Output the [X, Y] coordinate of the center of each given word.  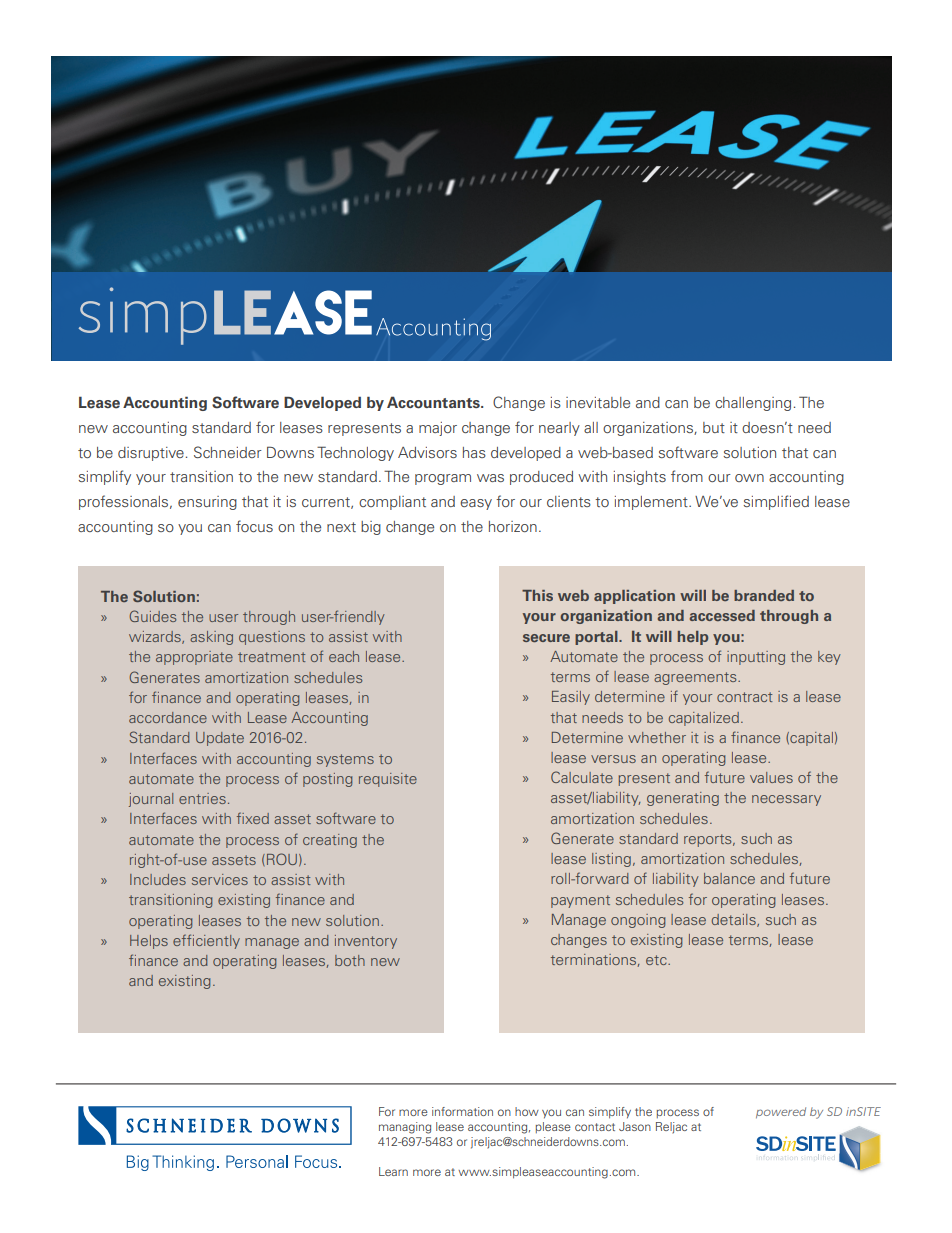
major [438, 429]
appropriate [194, 658]
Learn [393, 1171]
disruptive [151, 454]
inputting [756, 658]
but [714, 427]
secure [546, 638]
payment [580, 901]
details [735, 920]
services [220, 879]
